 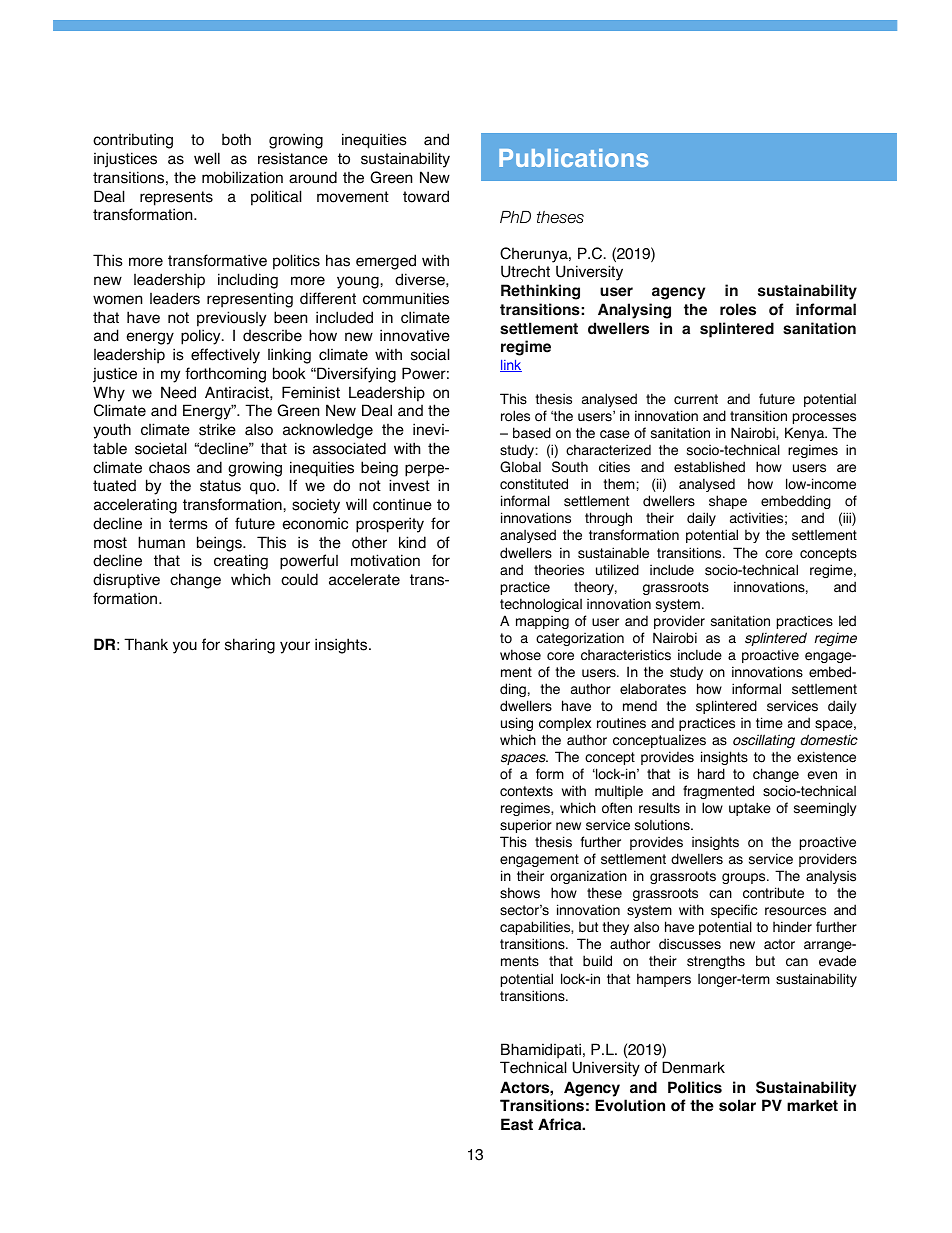 What do you see at coordinates (520, 893) in the screenshot?
I see `shows` at bounding box center [520, 893].
